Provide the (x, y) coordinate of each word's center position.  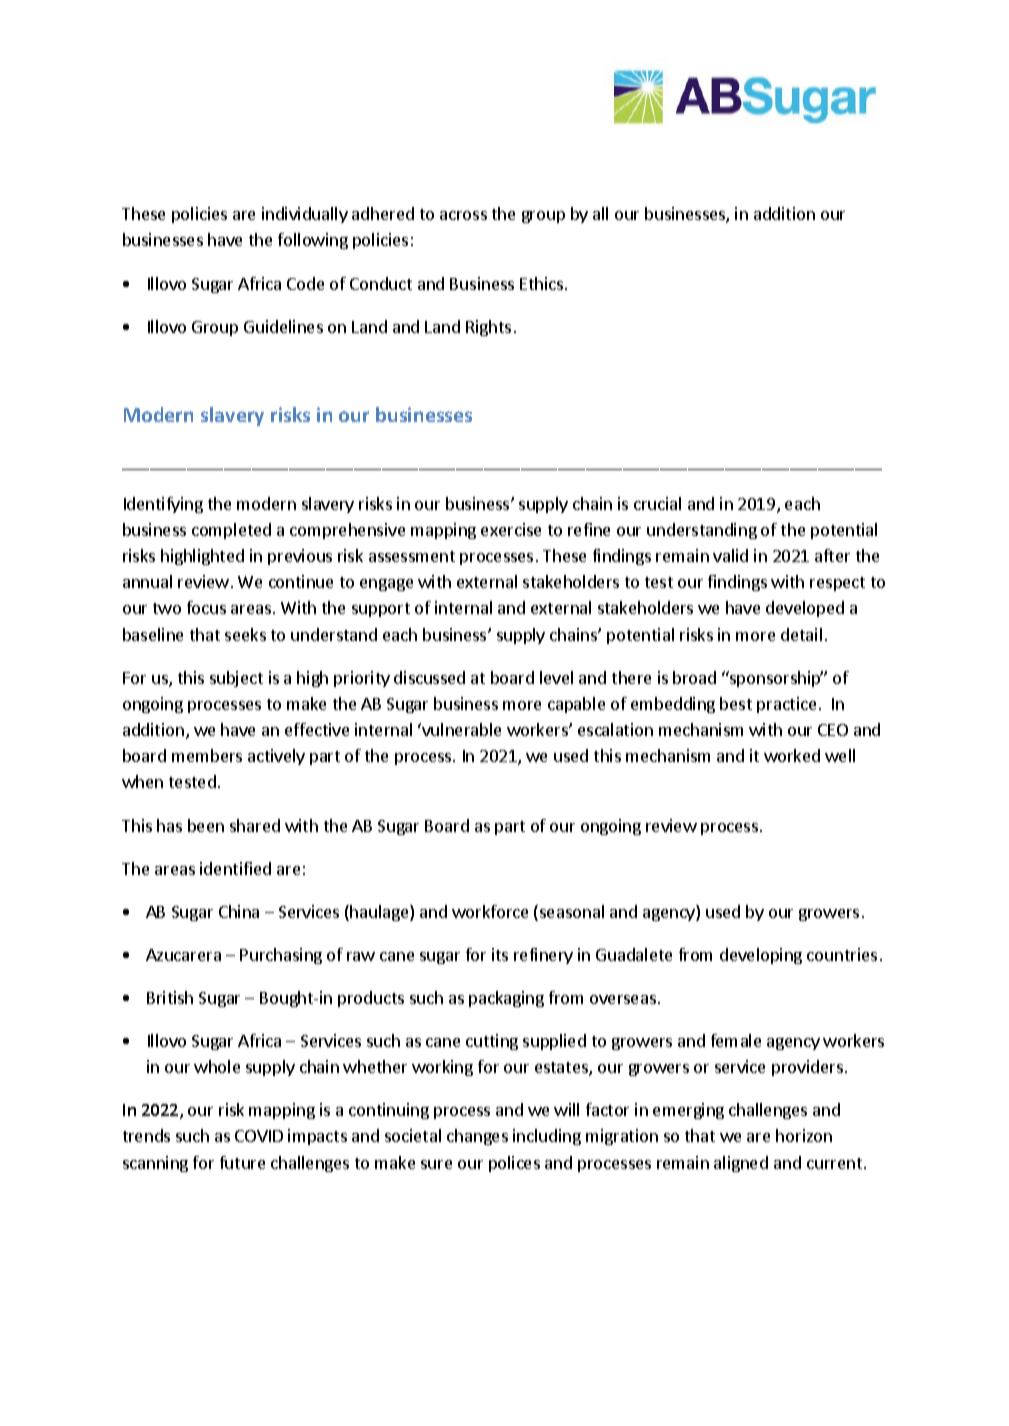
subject (236, 679)
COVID (259, 1136)
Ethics (541, 283)
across (463, 215)
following (313, 241)
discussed (429, 677)
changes (477, 1137)
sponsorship (775, 679)
